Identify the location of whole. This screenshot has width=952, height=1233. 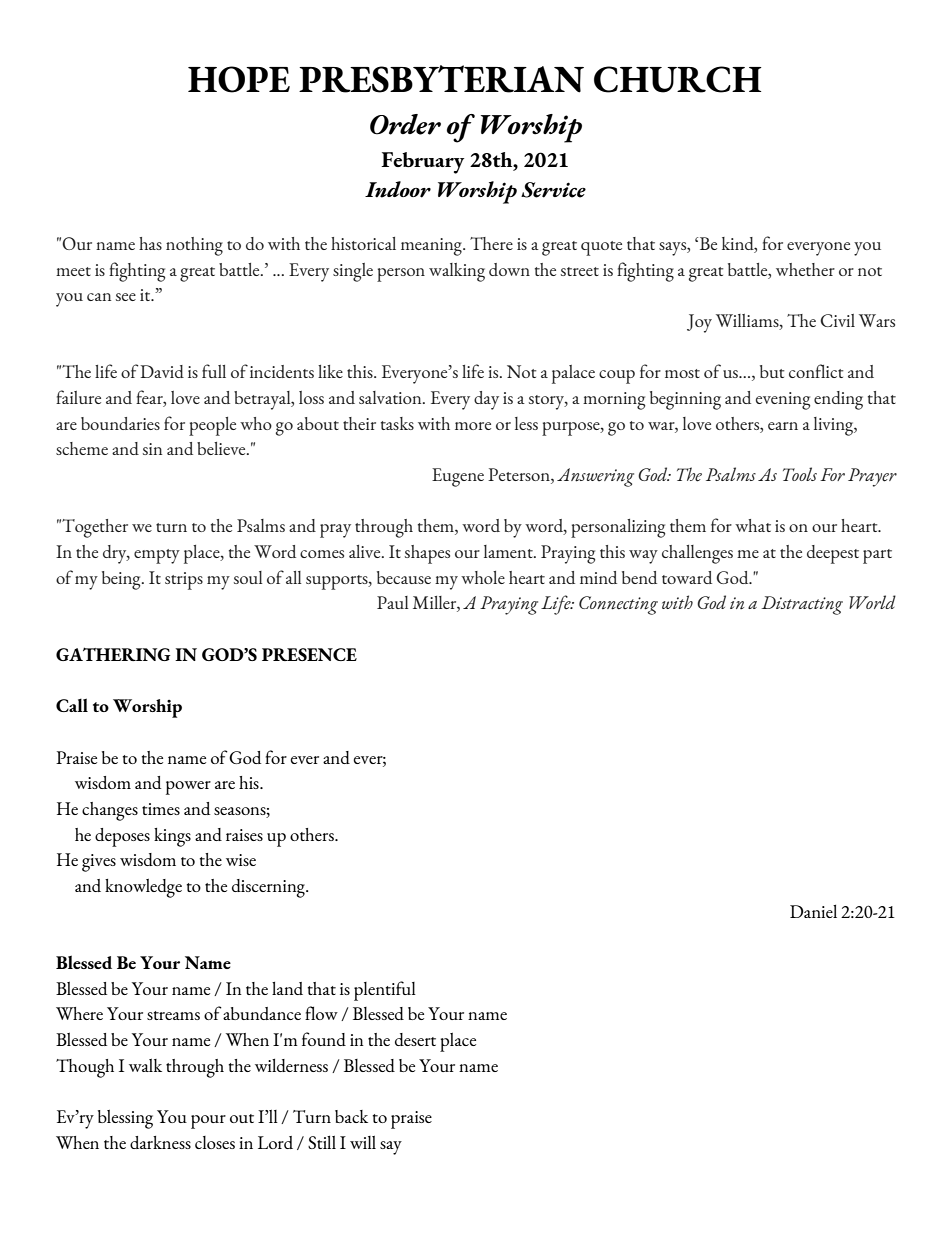
(483, 577).
